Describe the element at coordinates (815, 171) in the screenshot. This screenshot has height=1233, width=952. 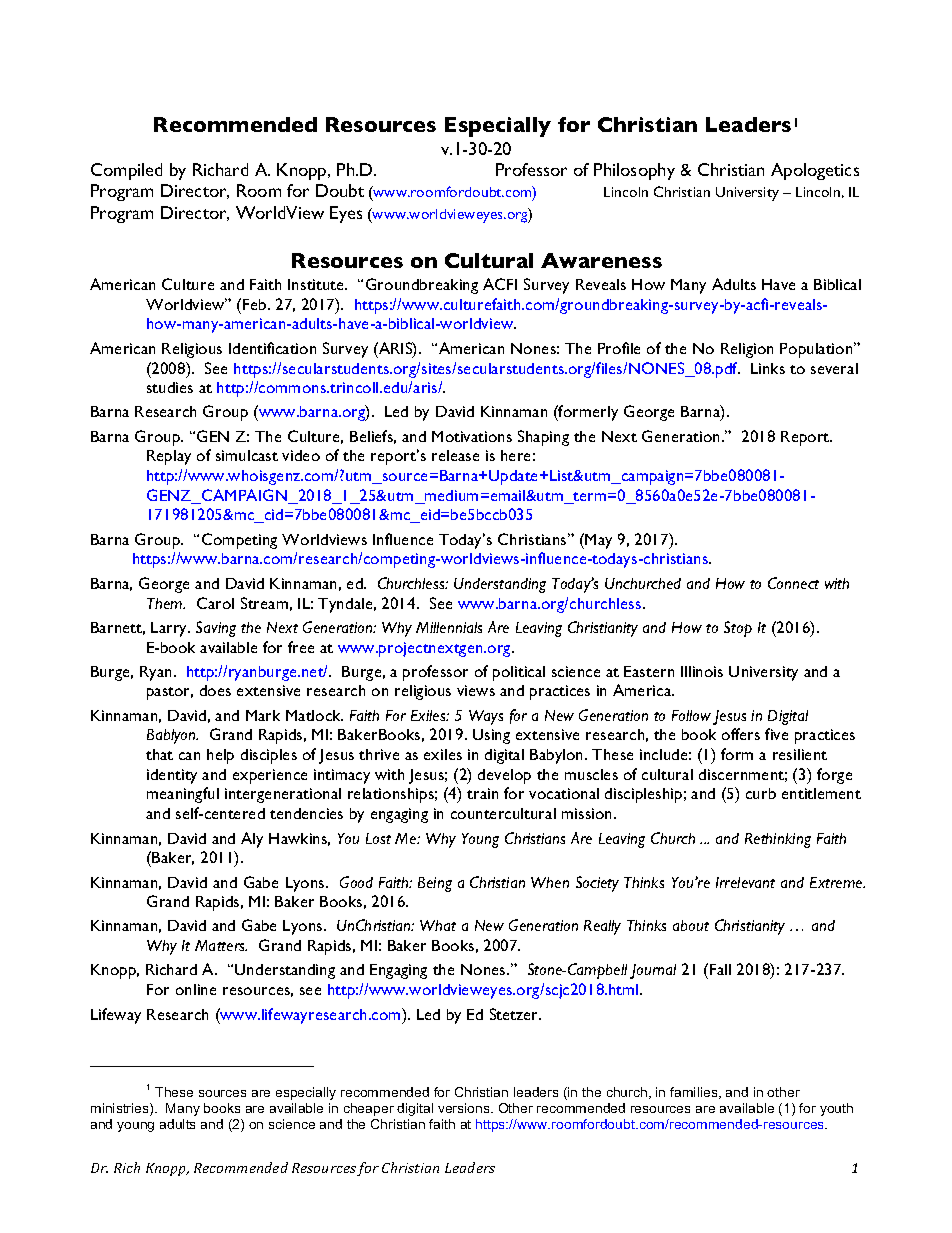
I see `Apologetics` at that location.
